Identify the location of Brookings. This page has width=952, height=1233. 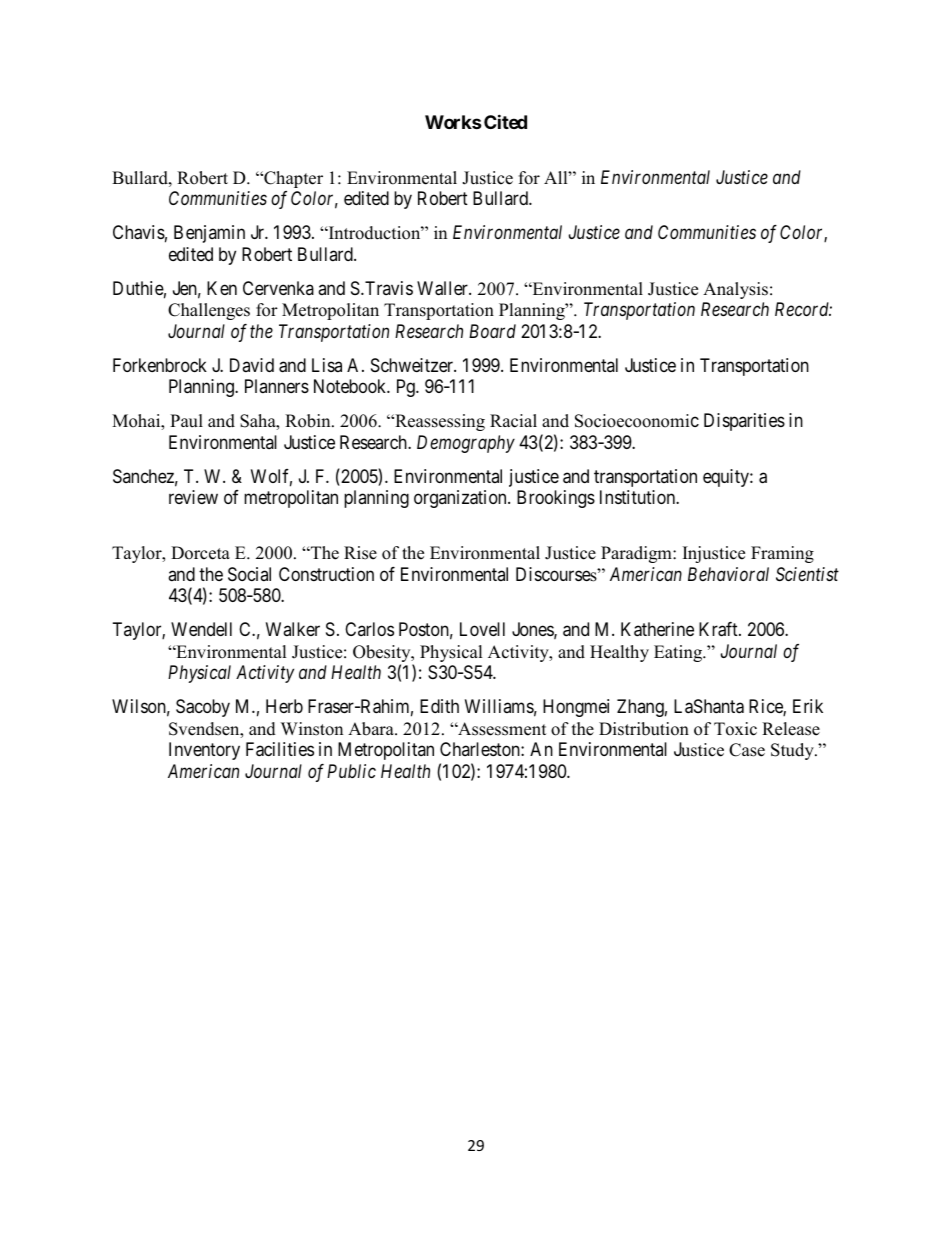
(556, 499).
